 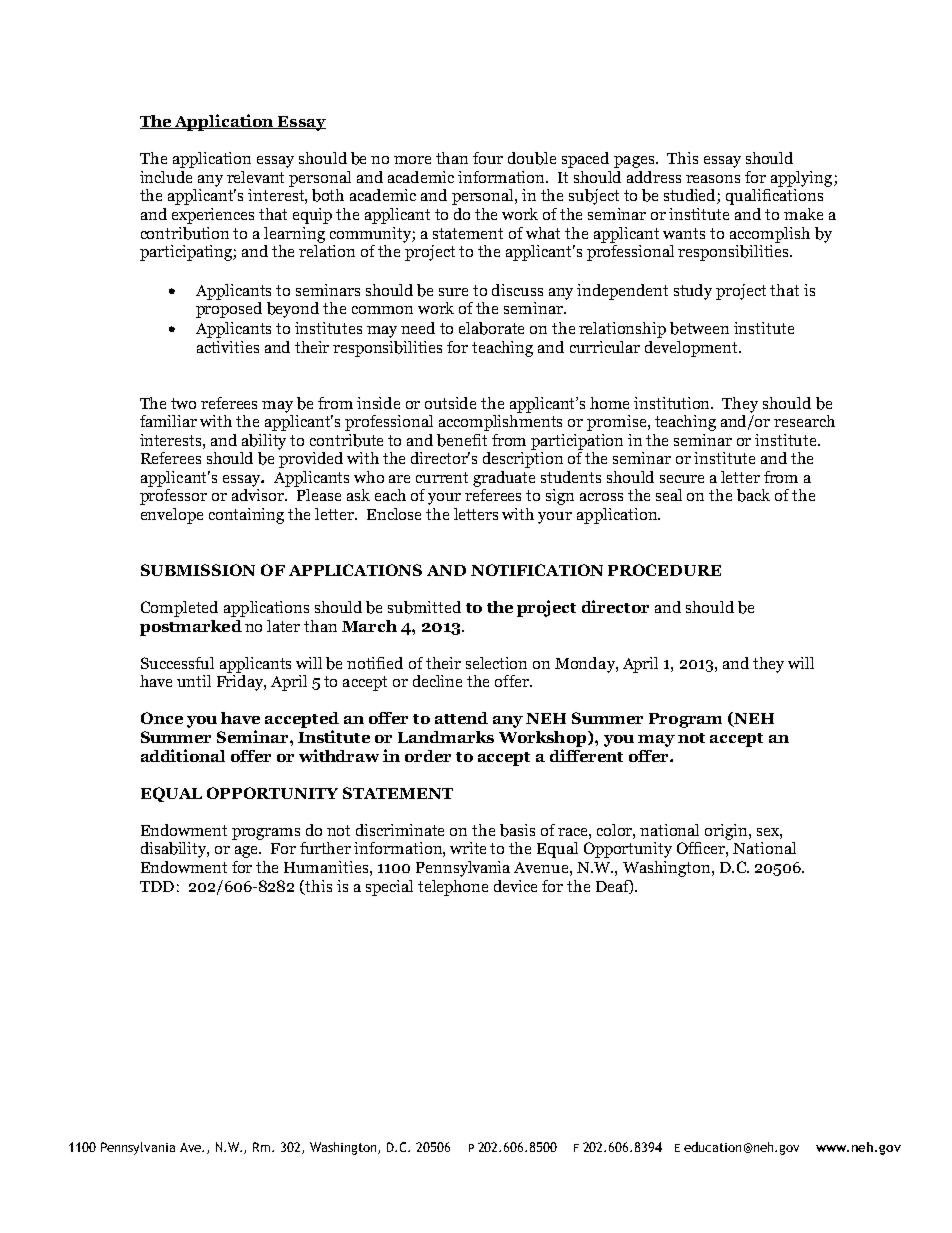 I want to click on four, so click(x=488, y=158).
